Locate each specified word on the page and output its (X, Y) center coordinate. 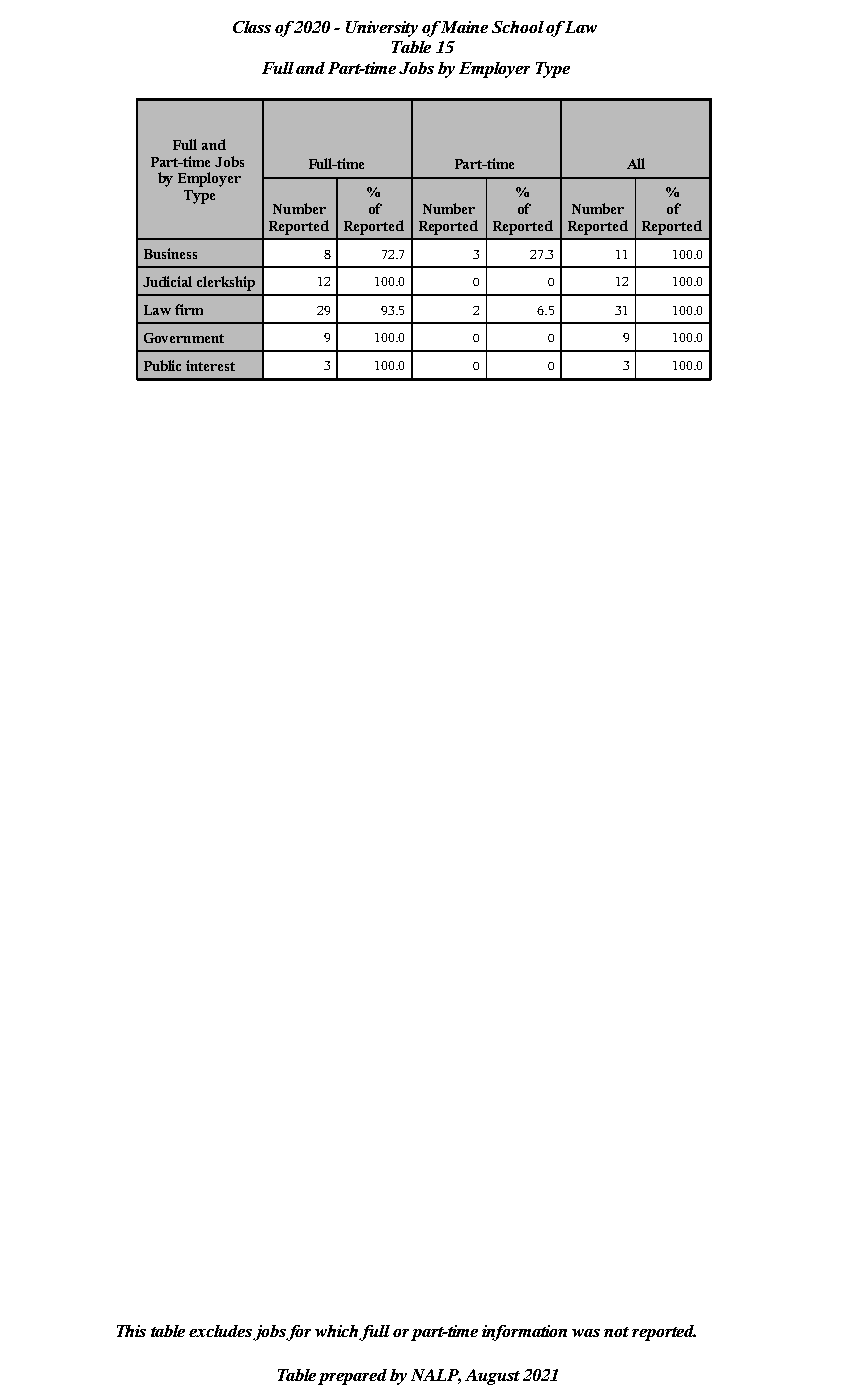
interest (210, 365)
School (518, 27)
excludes (220, 1331)
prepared (352, 1377)
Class (252, 27)
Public (162, 365)
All (636, 163)
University (382, 29)
